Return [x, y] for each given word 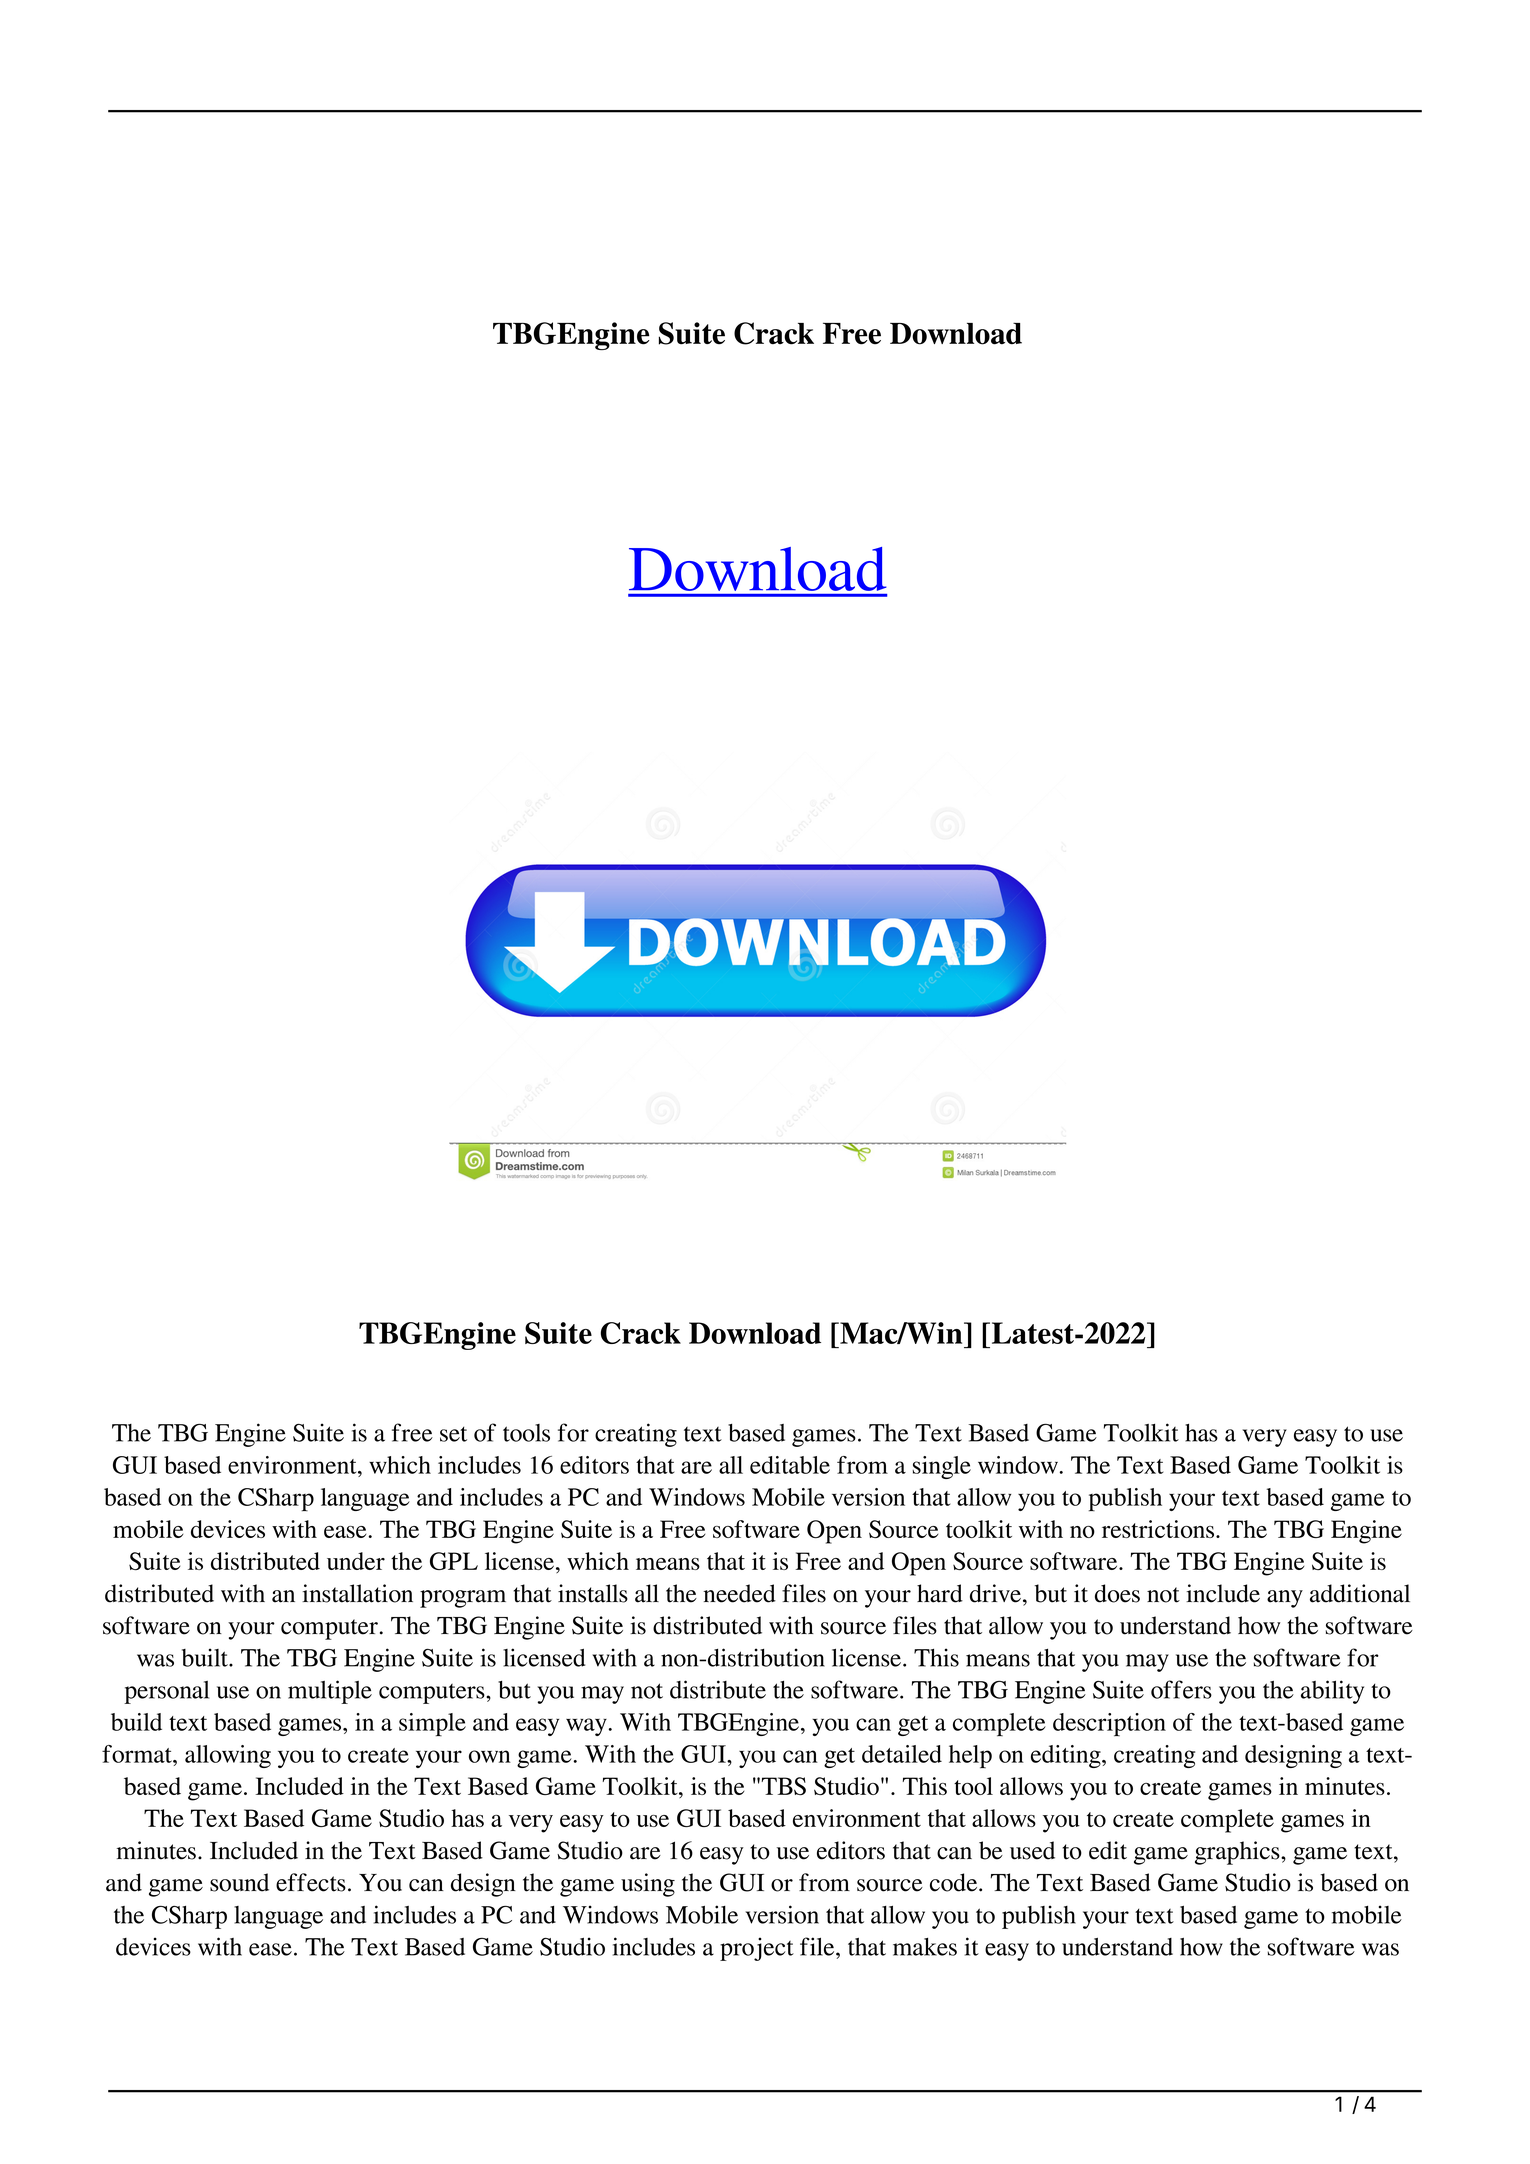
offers [1181, 1689]
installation [357, 1593]
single [941, 1467]
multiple [330, 1692]
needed [739, 1593]
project [757, 1949]
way [587, 1727]
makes [925, 1947]
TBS [783, 1786]
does [1117, 1593]
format [138, 1754]
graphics [1238, 1853]
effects [311, 1882]
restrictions [1159, 1529]
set [453, 1434]
